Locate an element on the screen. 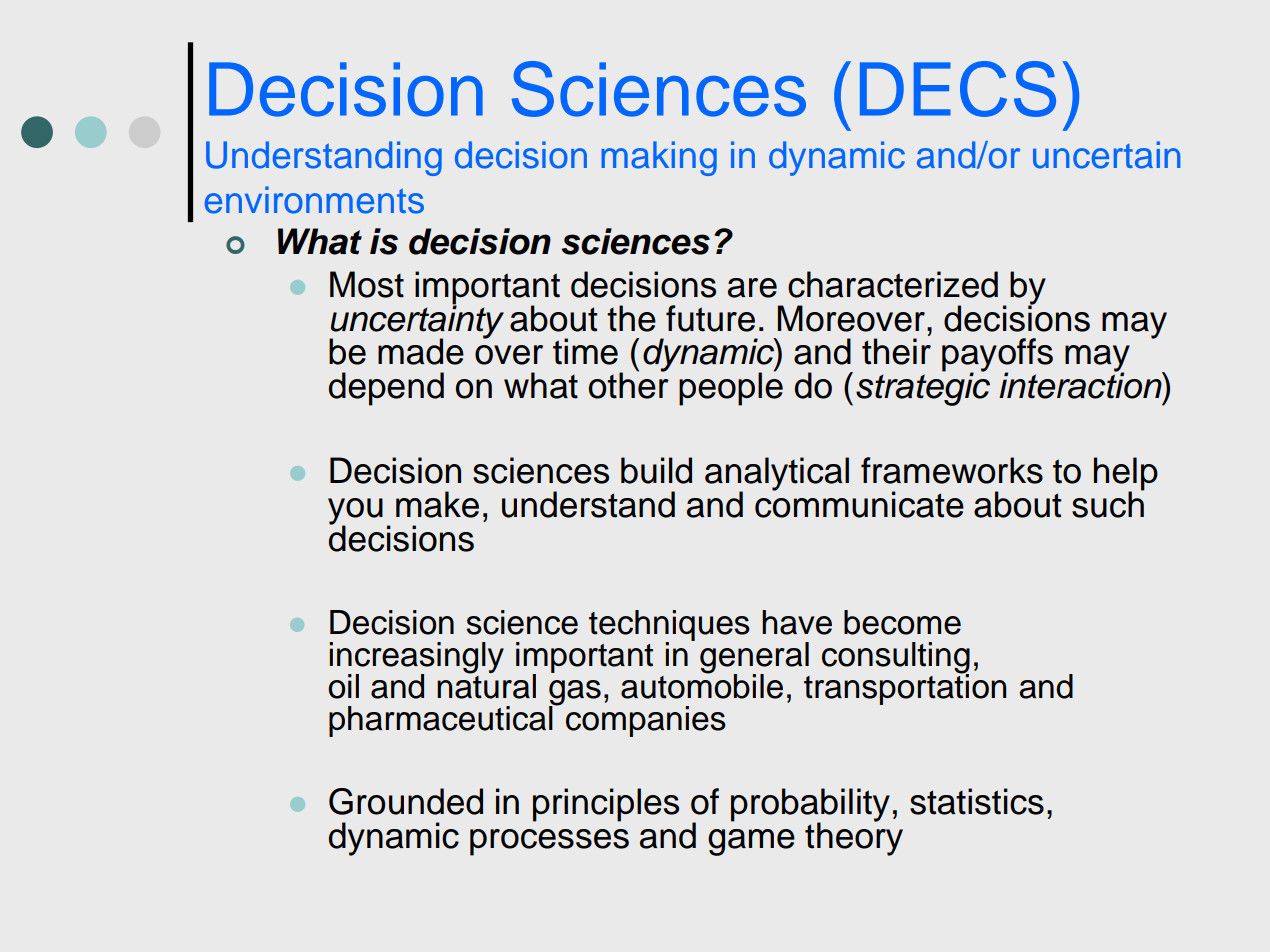  making is located at coordinates (659, 158).
